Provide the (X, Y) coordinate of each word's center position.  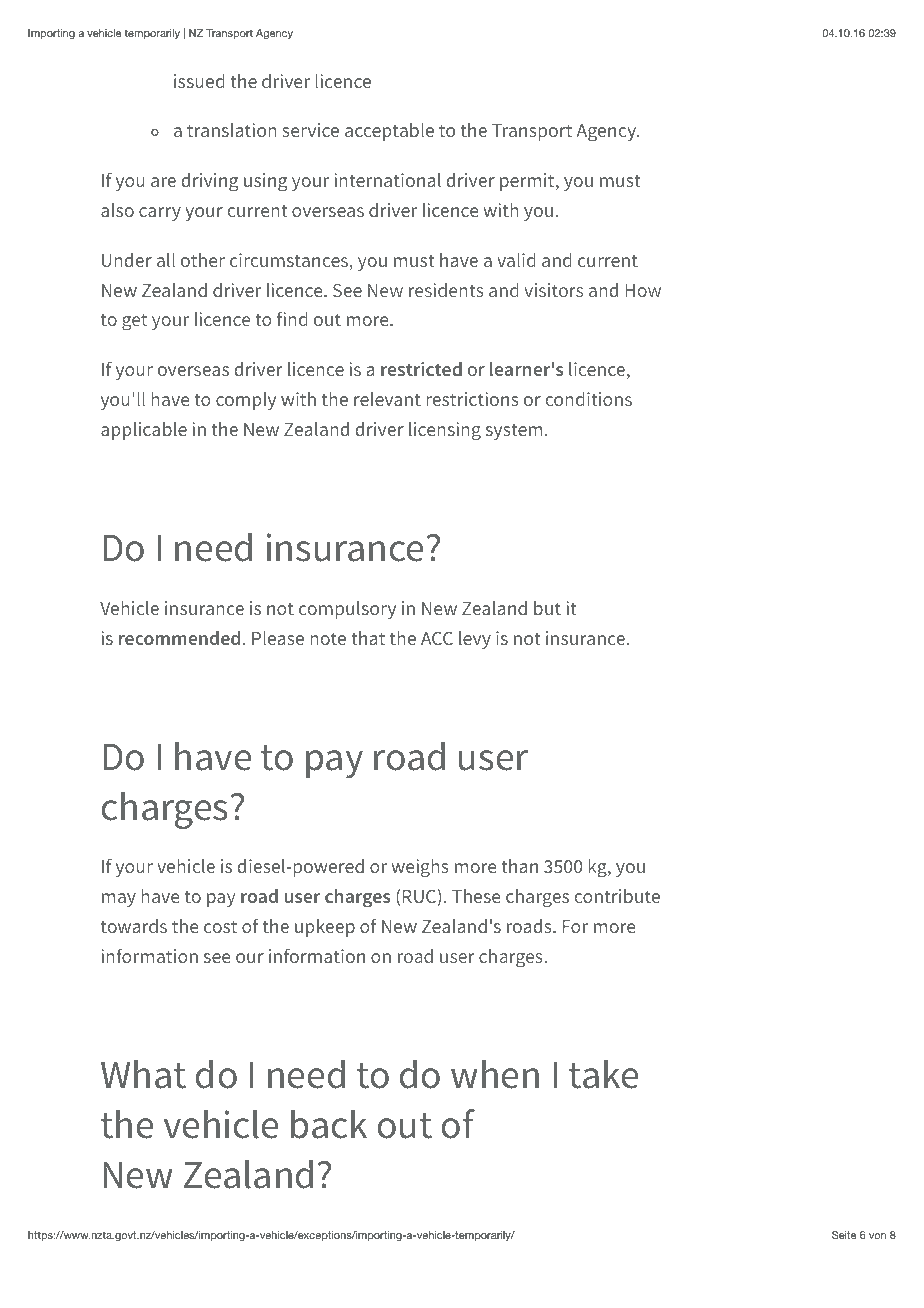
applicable (144, 431)
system (514, 431)
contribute (617, 896)
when (495, 1074)
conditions (588, 399)
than (519, 866)
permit (528, 182)
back (329, 1124)
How (643, 290)
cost (220, 926)
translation (232, 130)
